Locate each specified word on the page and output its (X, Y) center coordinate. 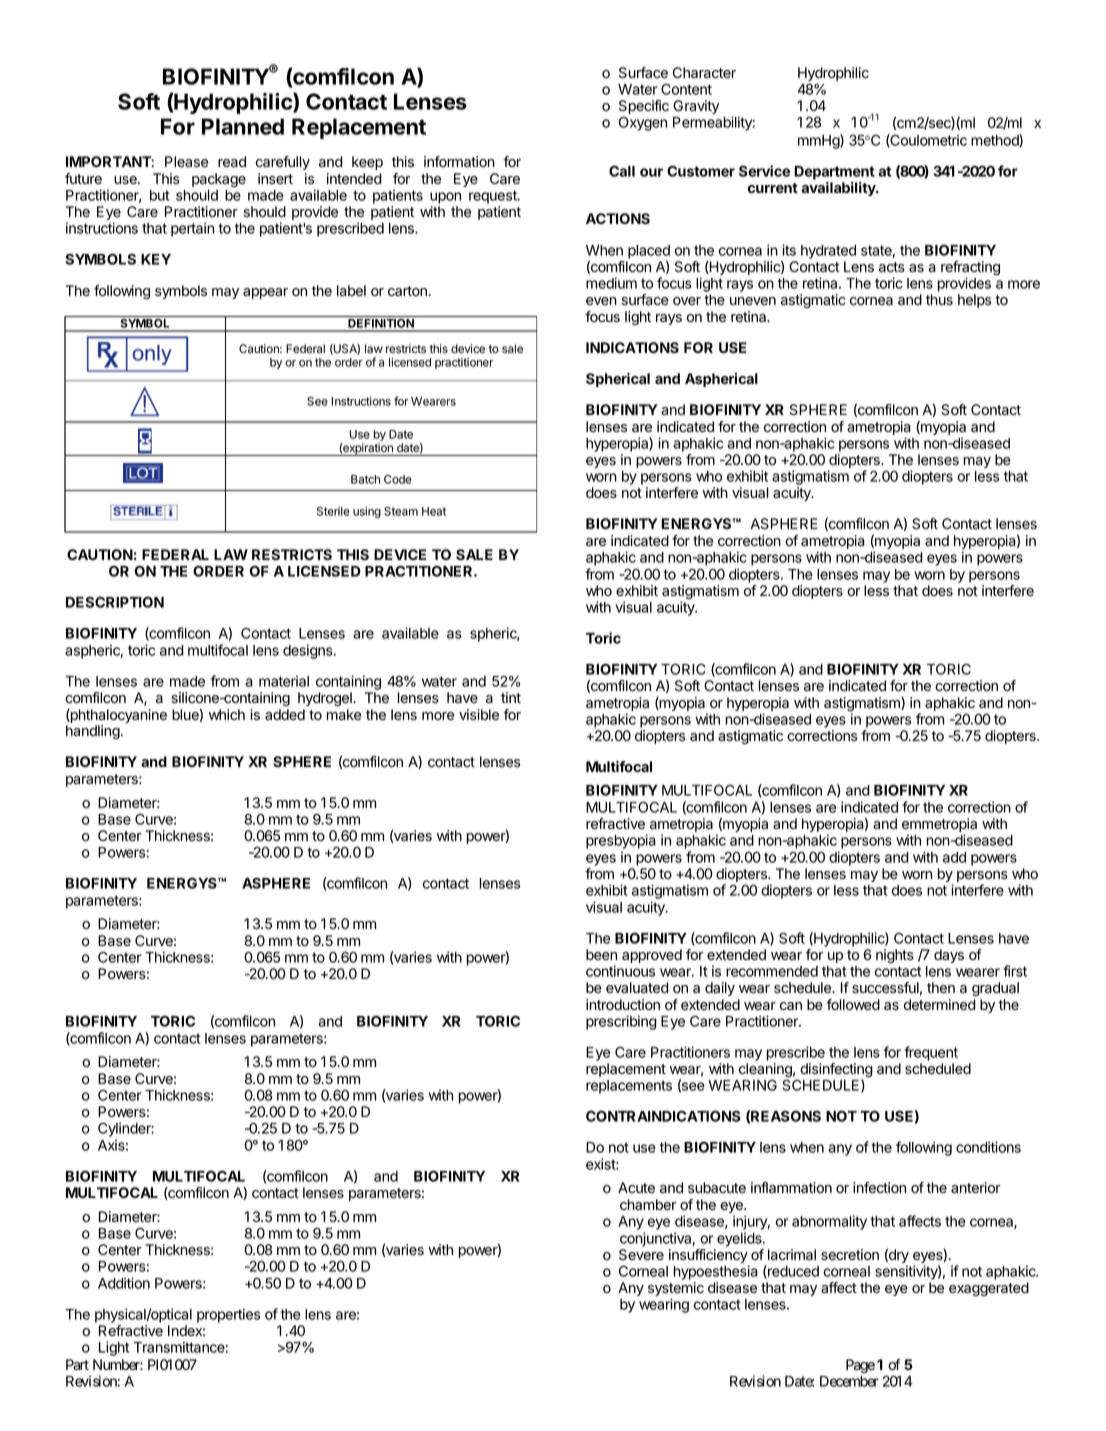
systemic (676, 1290)
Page (860, 1366)
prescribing (621, 1022)
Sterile (333, 511)
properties (228, 1315)
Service (764, 171)
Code (398, 479)
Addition (124, 1283)
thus (939, 300)
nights (895, 956)
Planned (243, 126)
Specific (644, 108)
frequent (931, 1053)
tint (511, 697)
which (227, 714)
